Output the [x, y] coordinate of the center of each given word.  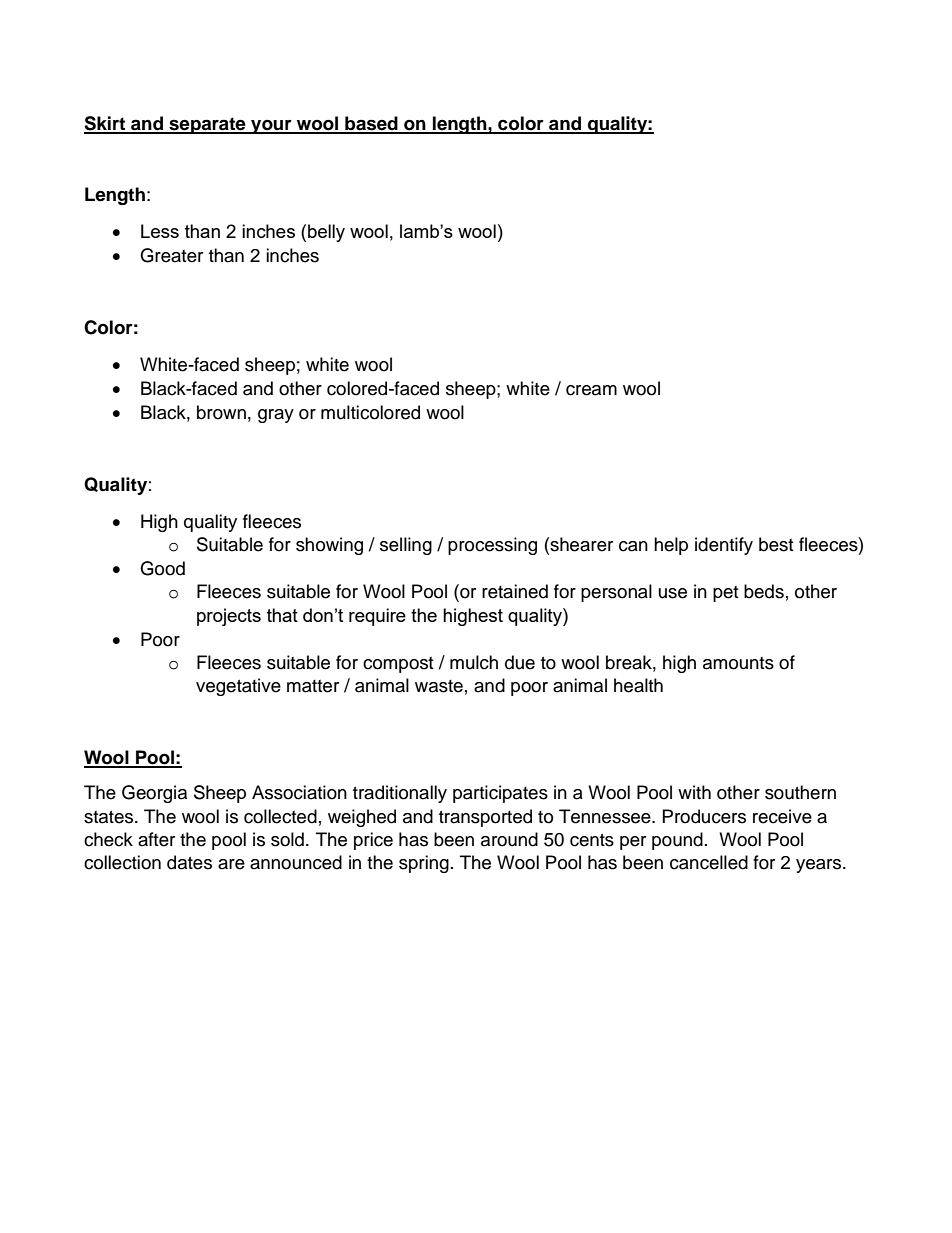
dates [189, 862]
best [776, 544]
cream [591, 390]
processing [492, 546]
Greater [171, 255]
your [271, 127]
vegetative [238, 687]
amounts [738, 663]
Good [162, 568]
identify [724, 546]
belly [326, 233]
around [509, 839]
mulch [474, 662]
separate [207, 125]
